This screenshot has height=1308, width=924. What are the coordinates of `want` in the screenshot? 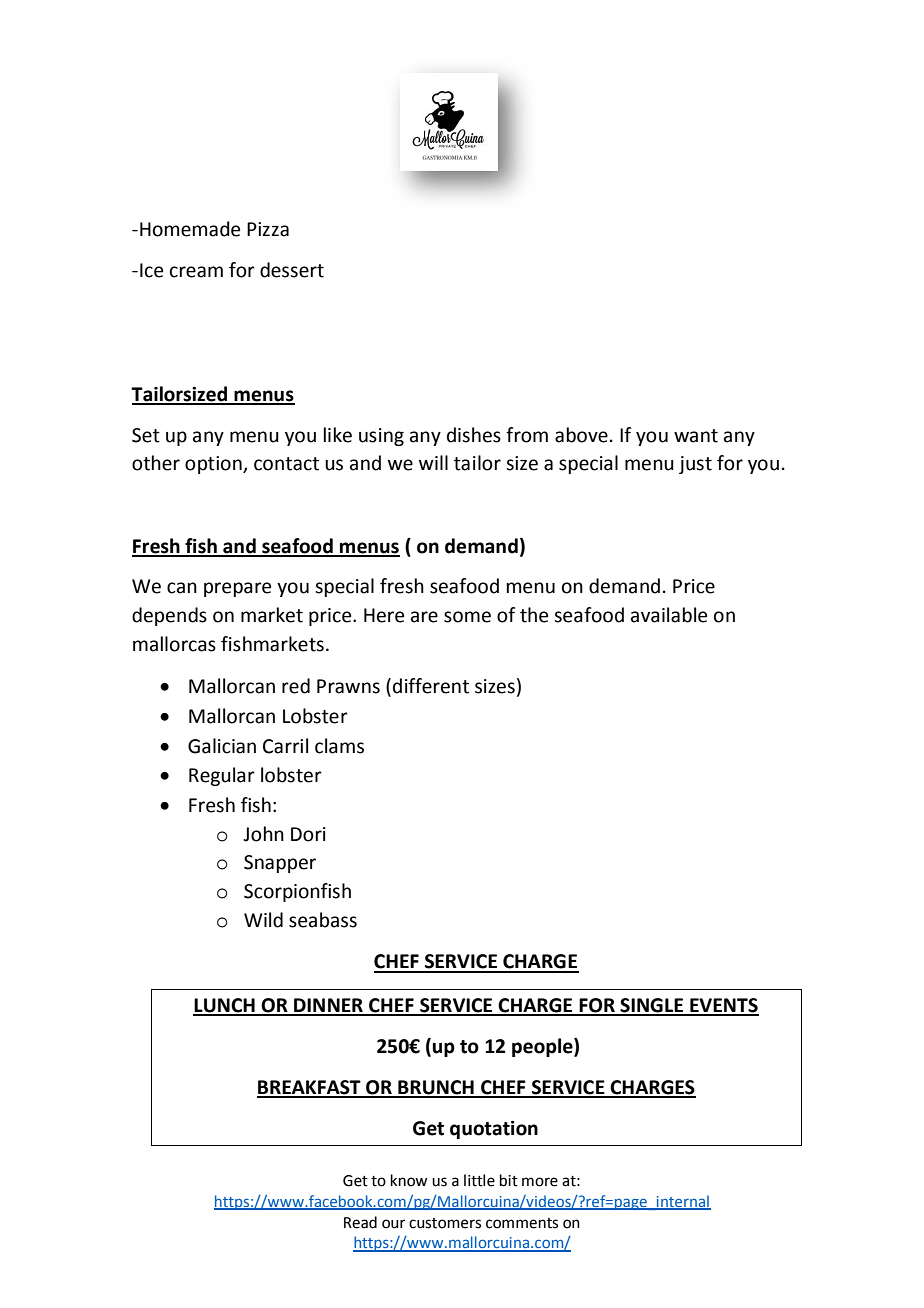 It's located at (696, 436).
